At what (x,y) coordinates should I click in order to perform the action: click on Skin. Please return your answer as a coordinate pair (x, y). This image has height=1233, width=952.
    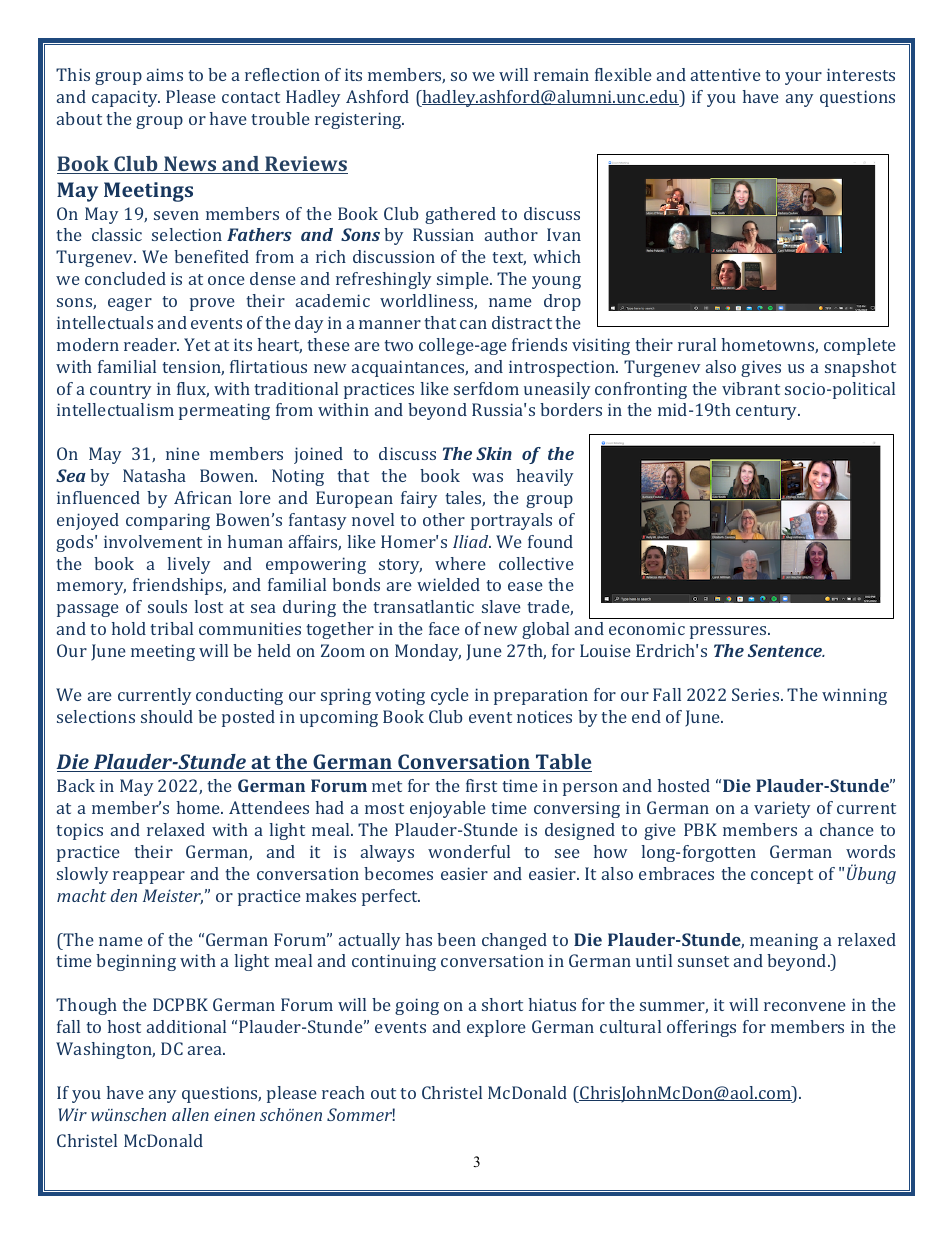
    Looking at the image, I should click on (494, 453).
